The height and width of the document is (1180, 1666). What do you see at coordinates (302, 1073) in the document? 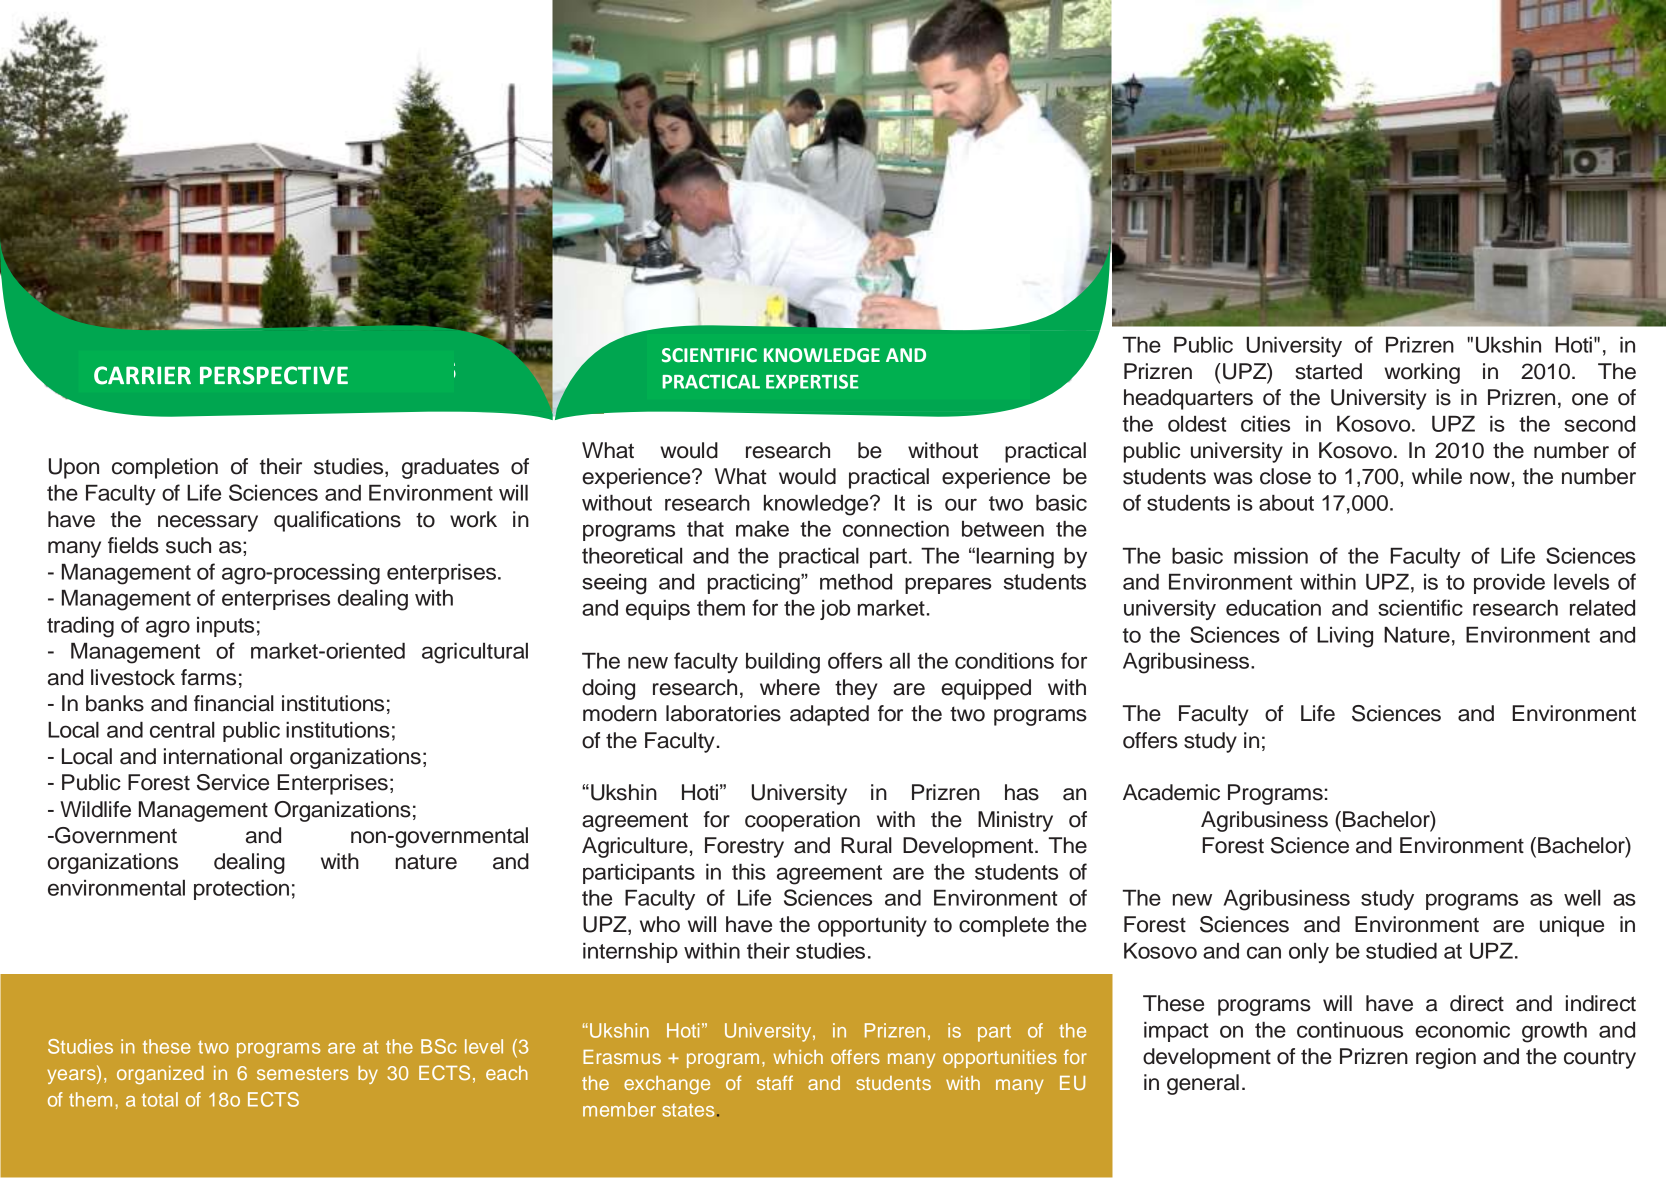
I see `semesters` at bounding box center [302, 1073].
